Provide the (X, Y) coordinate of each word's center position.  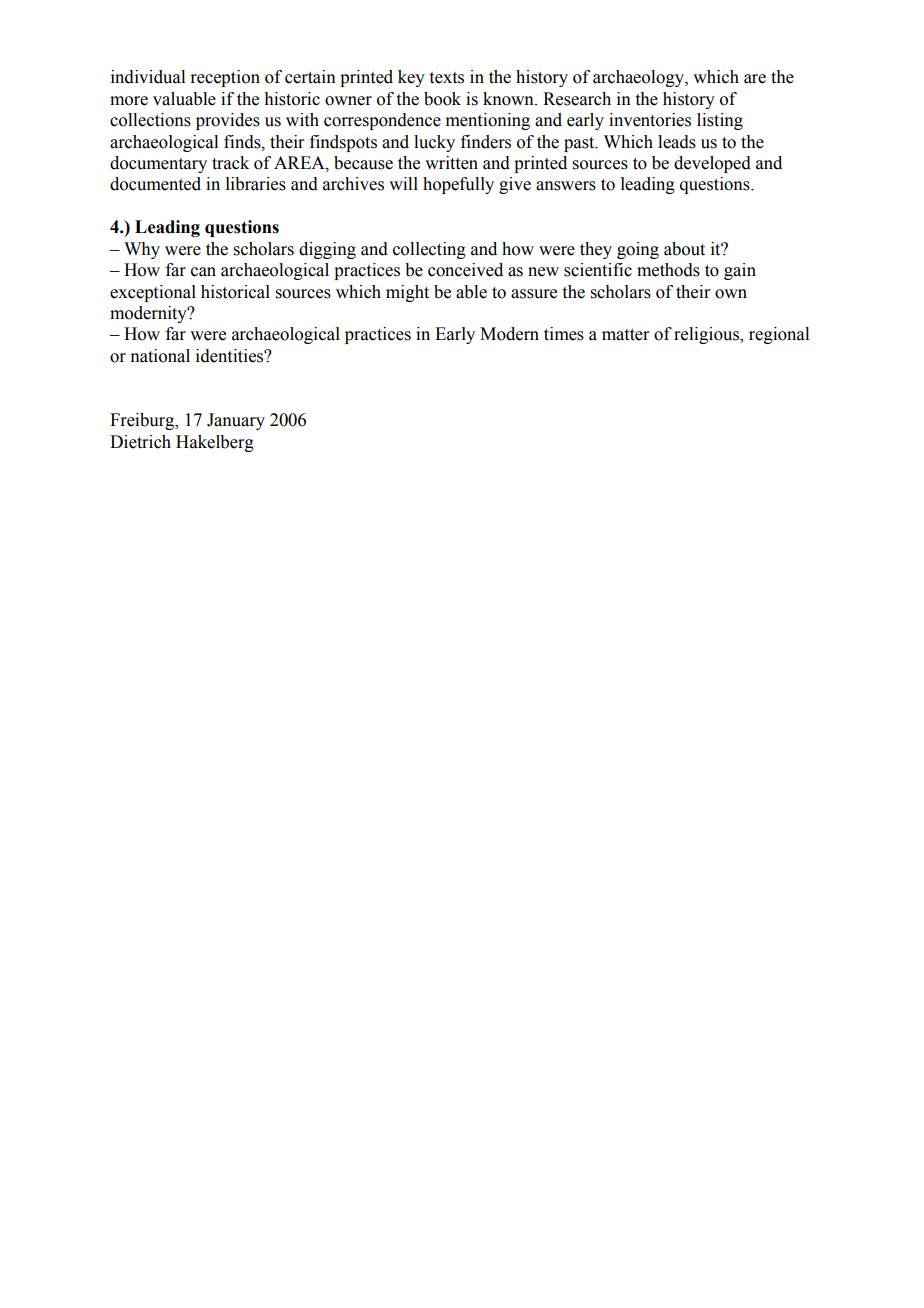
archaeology (639, 78)
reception (225, 78)
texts (447, 78)
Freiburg (143, 421)
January (236, 421)
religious (707, 335)
